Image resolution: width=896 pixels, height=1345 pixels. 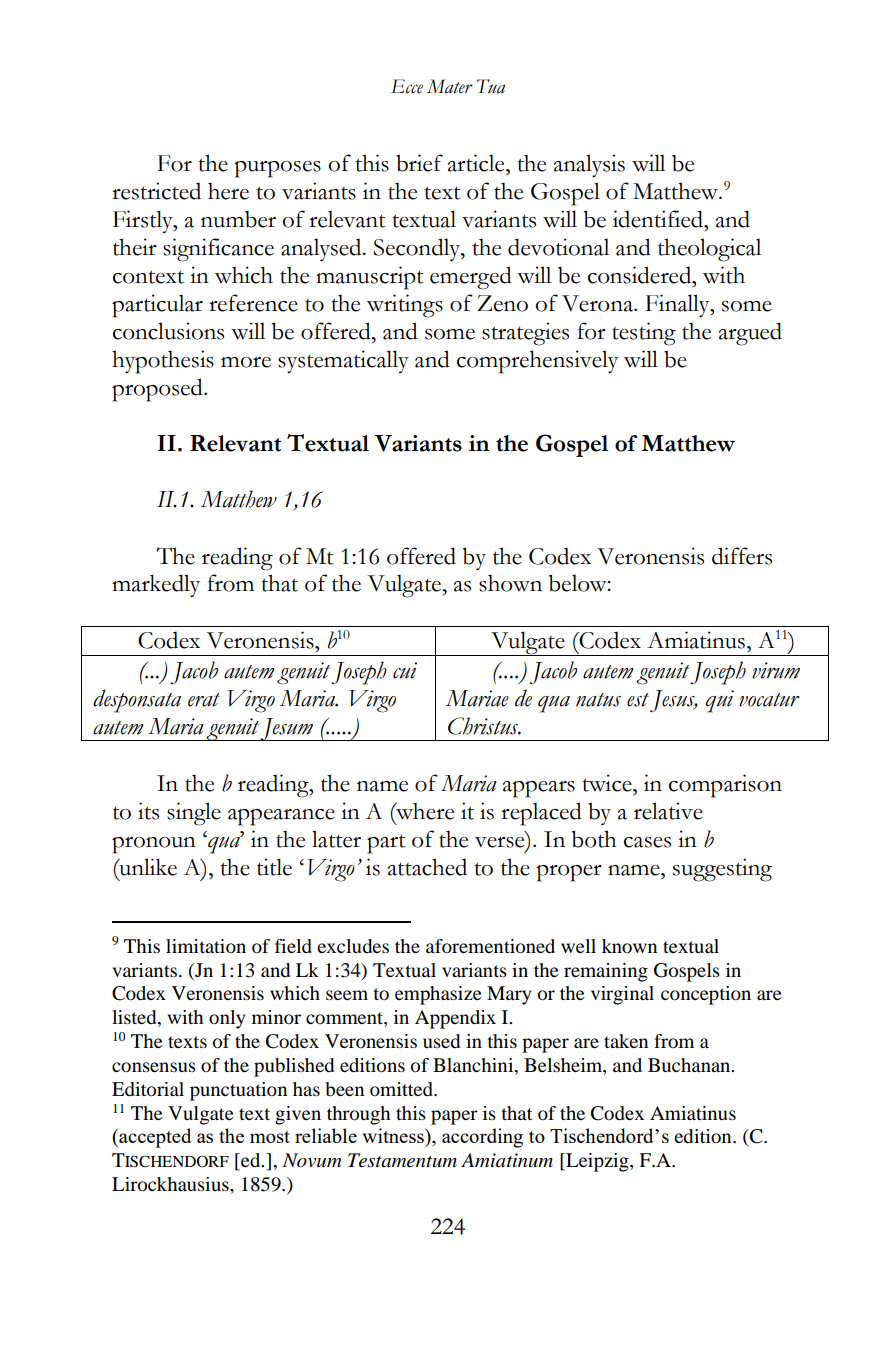 What do you see at coordinates (678, 305) in the screenshot?
I see `Finally` at bounding box center [678, 305].
